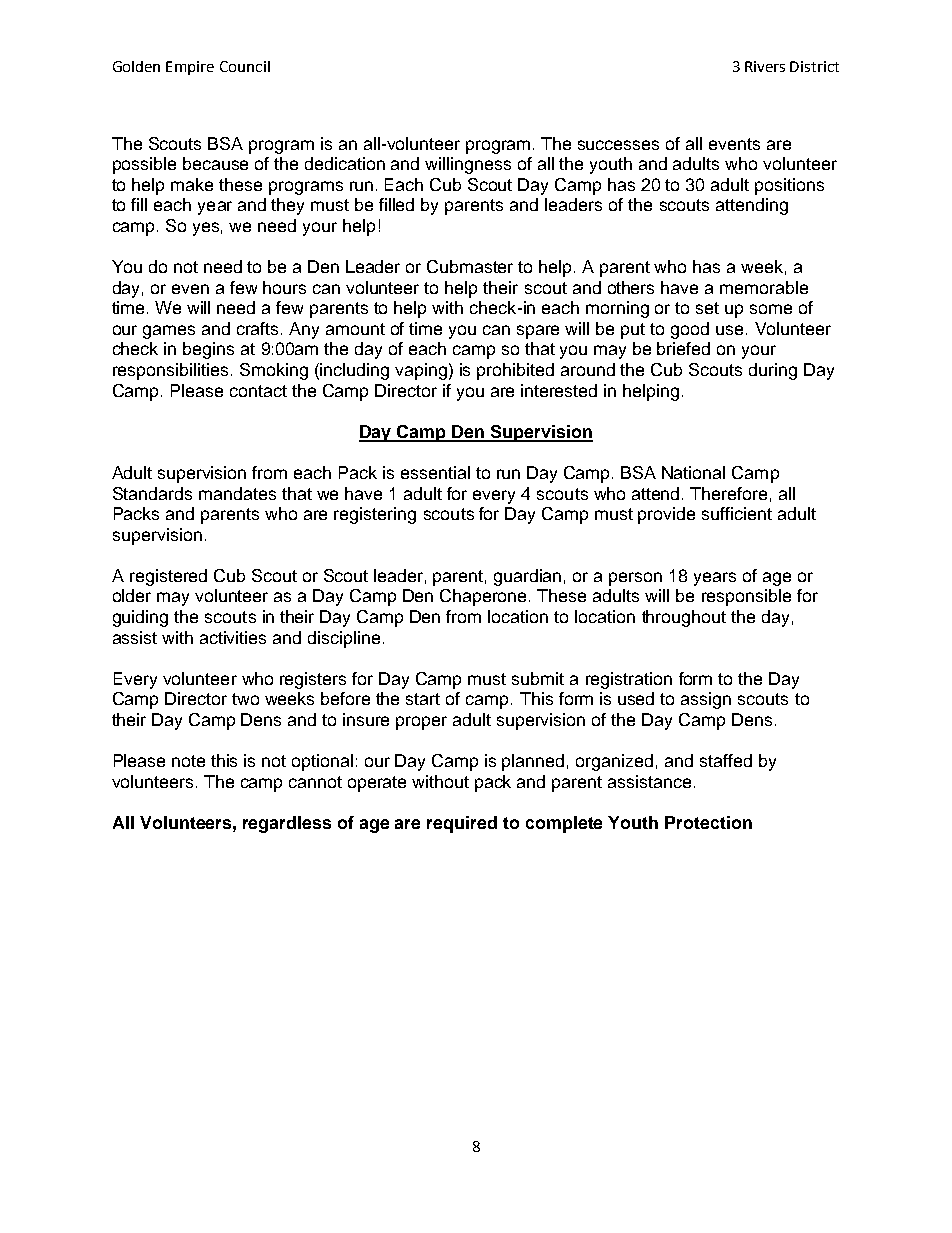 The image size is (952, 1233). What do you see at coordinates (618, 145) in the image?
I see `successes` at bounding box center [618, 145].
